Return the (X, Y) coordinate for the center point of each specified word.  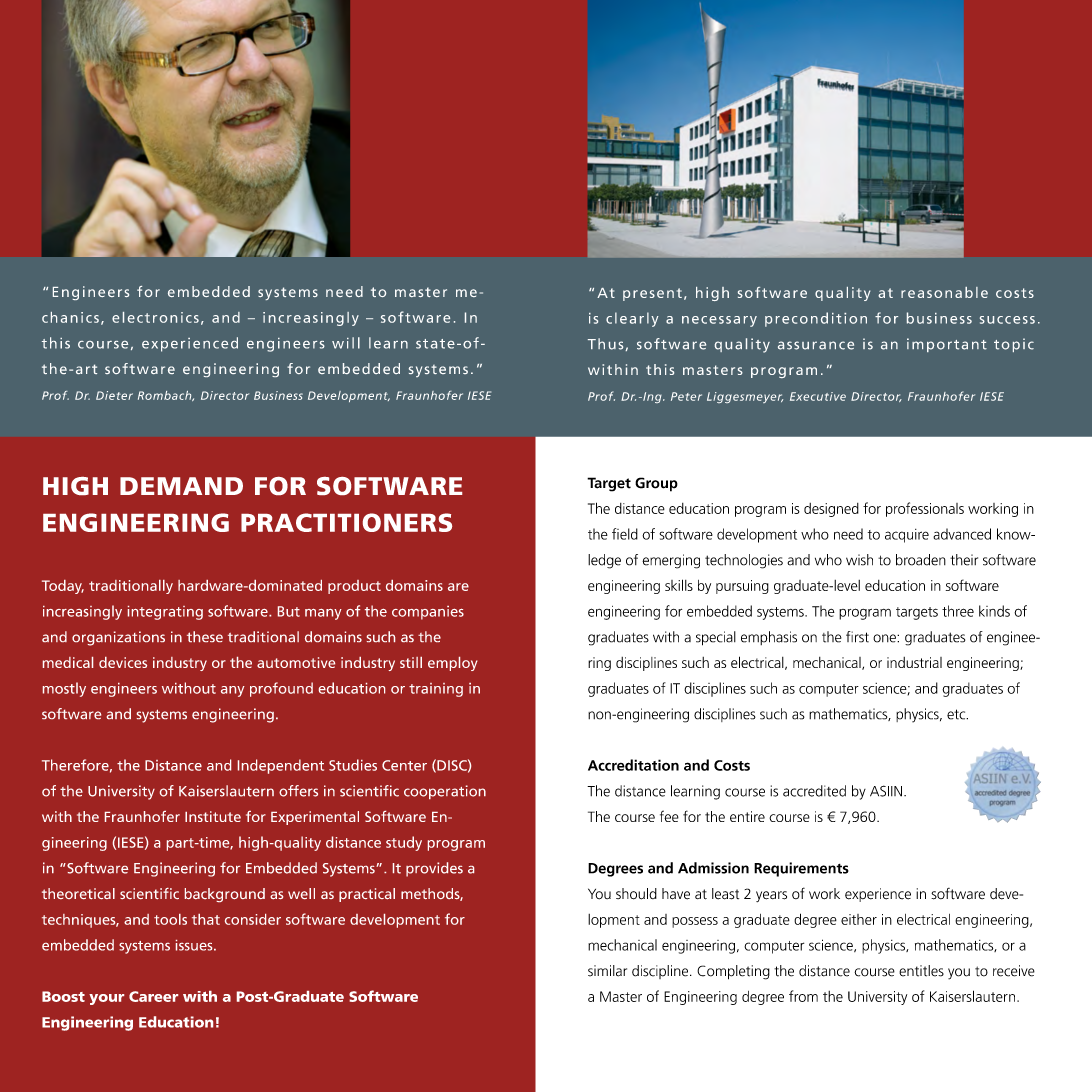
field (625, 534)
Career (153, 996)
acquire (907, 536)
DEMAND (181, 486)
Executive (818, 396)
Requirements (801, 869)
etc (957, 714)
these (205, 636)
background (225, 895)
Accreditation (633, 765)
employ (453, 664)
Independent (281, 766)
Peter (686, 396)
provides (434, 869)
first (857, 637)
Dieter (114, 395)
